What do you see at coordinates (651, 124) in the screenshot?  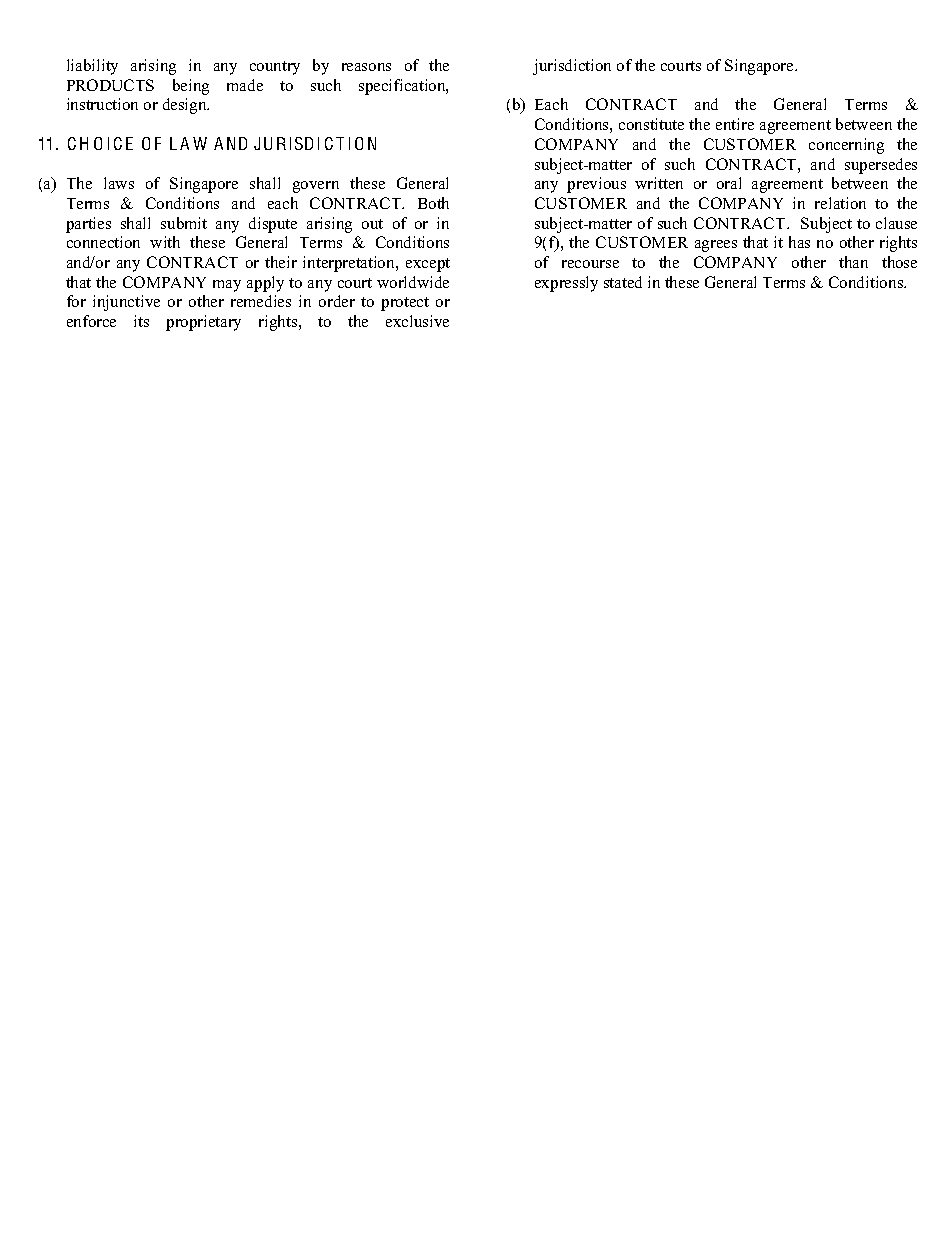 I see `constitute` at bounding box center [651, 124].
